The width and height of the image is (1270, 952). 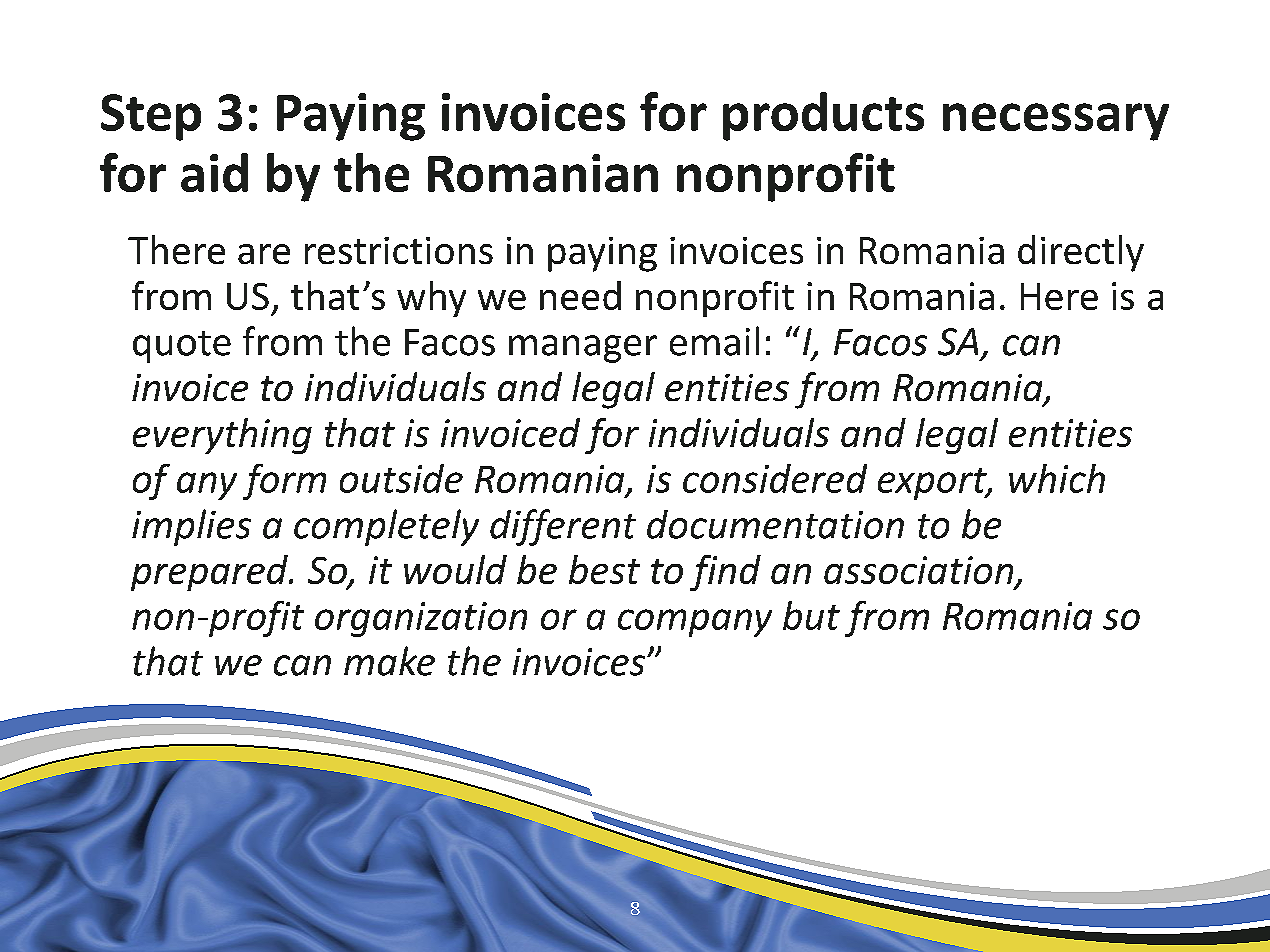 I want to click on which, so click(x=1057, y=478).
